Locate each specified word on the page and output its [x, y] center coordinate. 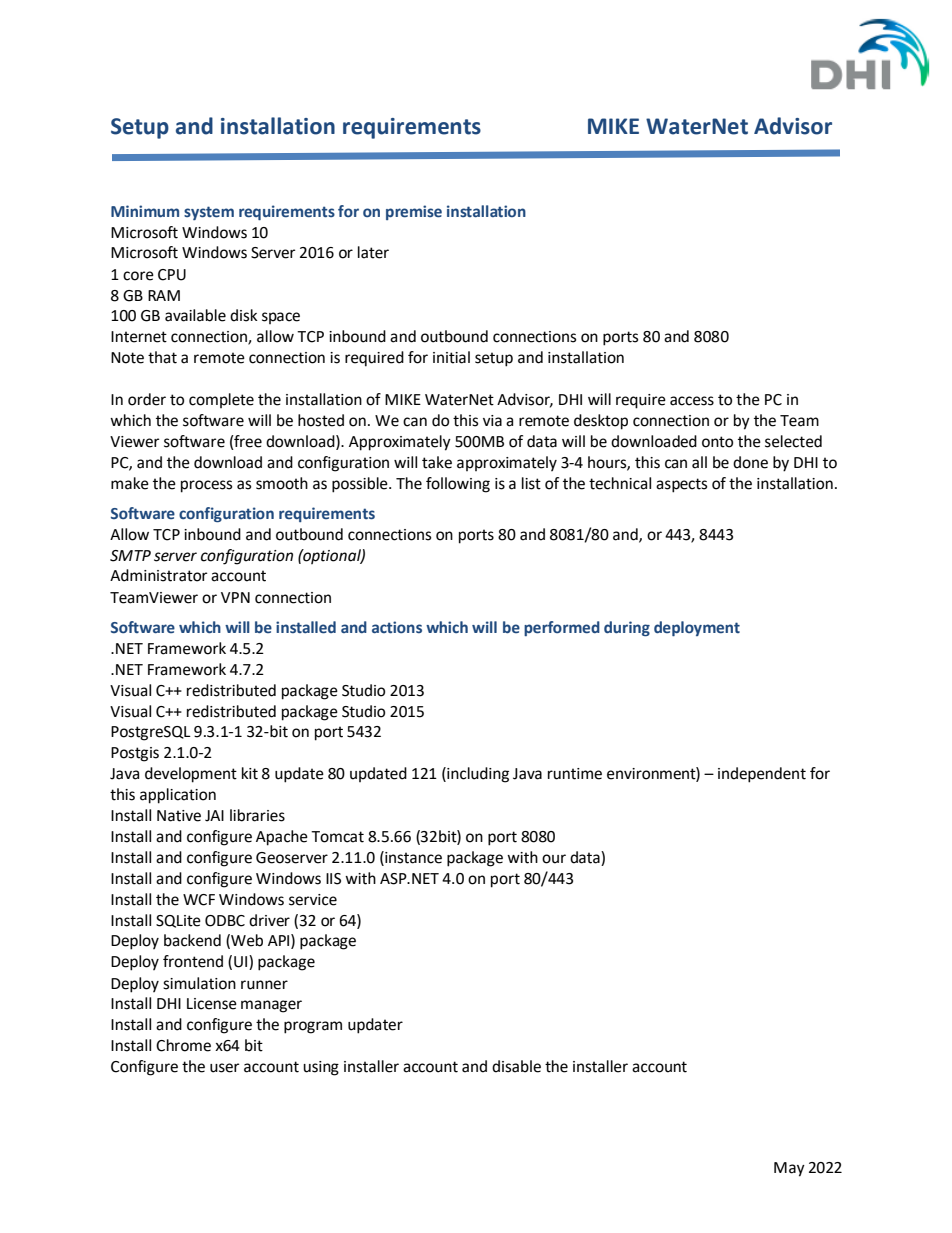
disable [516, 1066]
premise [414, 212]
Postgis [135, 754]
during [627, 628]
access [692, 401]
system [209, 213]
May [789, 1169]
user [224, 1068]
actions [397, 627]
